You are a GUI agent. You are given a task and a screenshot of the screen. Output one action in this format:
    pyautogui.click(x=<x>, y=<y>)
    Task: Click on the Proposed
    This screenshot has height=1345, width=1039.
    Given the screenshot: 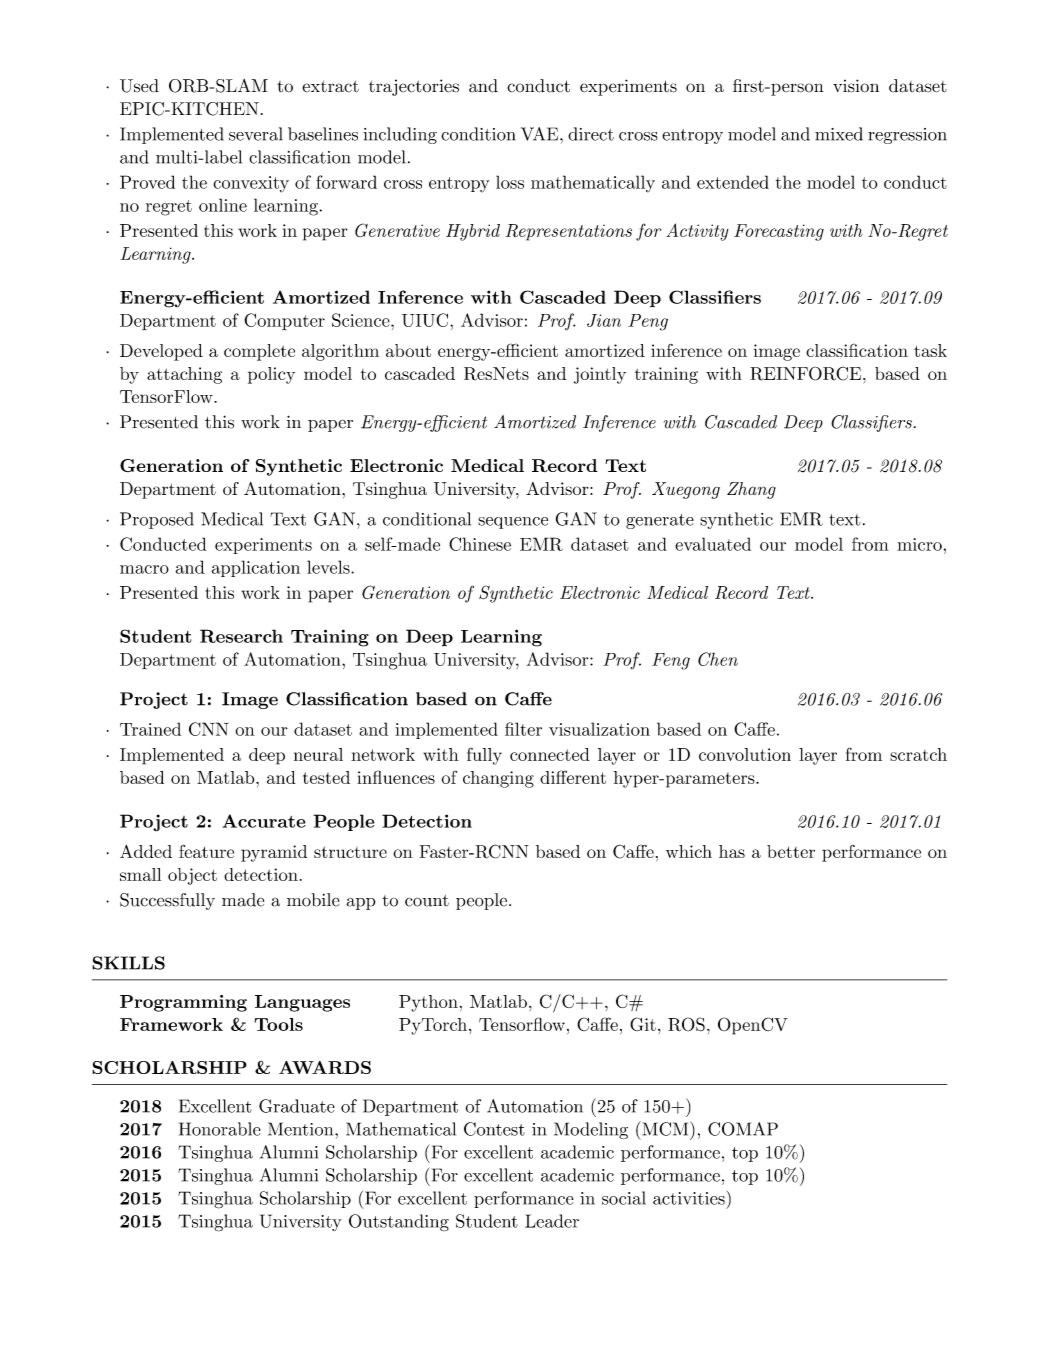 What is the action you would take?
    pyautogui.click(x=157, y=520)
